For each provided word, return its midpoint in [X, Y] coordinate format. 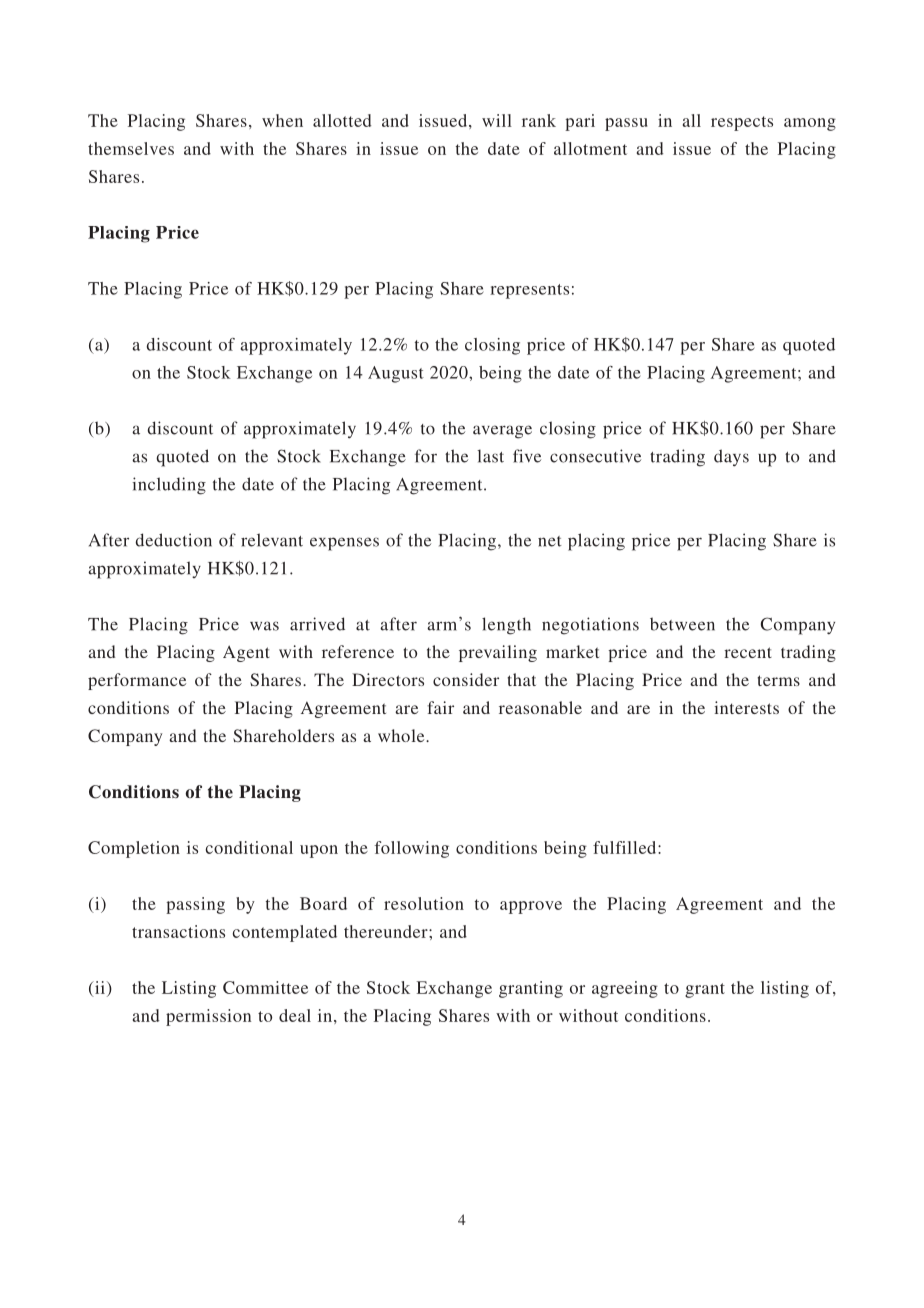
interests [746, 707]
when [282, 120]
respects [742, 123]
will [497, 120]
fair [440, 707]
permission [208, 1017]
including [169, 486]
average [502, 432]
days [731, 458]
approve [531, 907]
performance [137, 681]
